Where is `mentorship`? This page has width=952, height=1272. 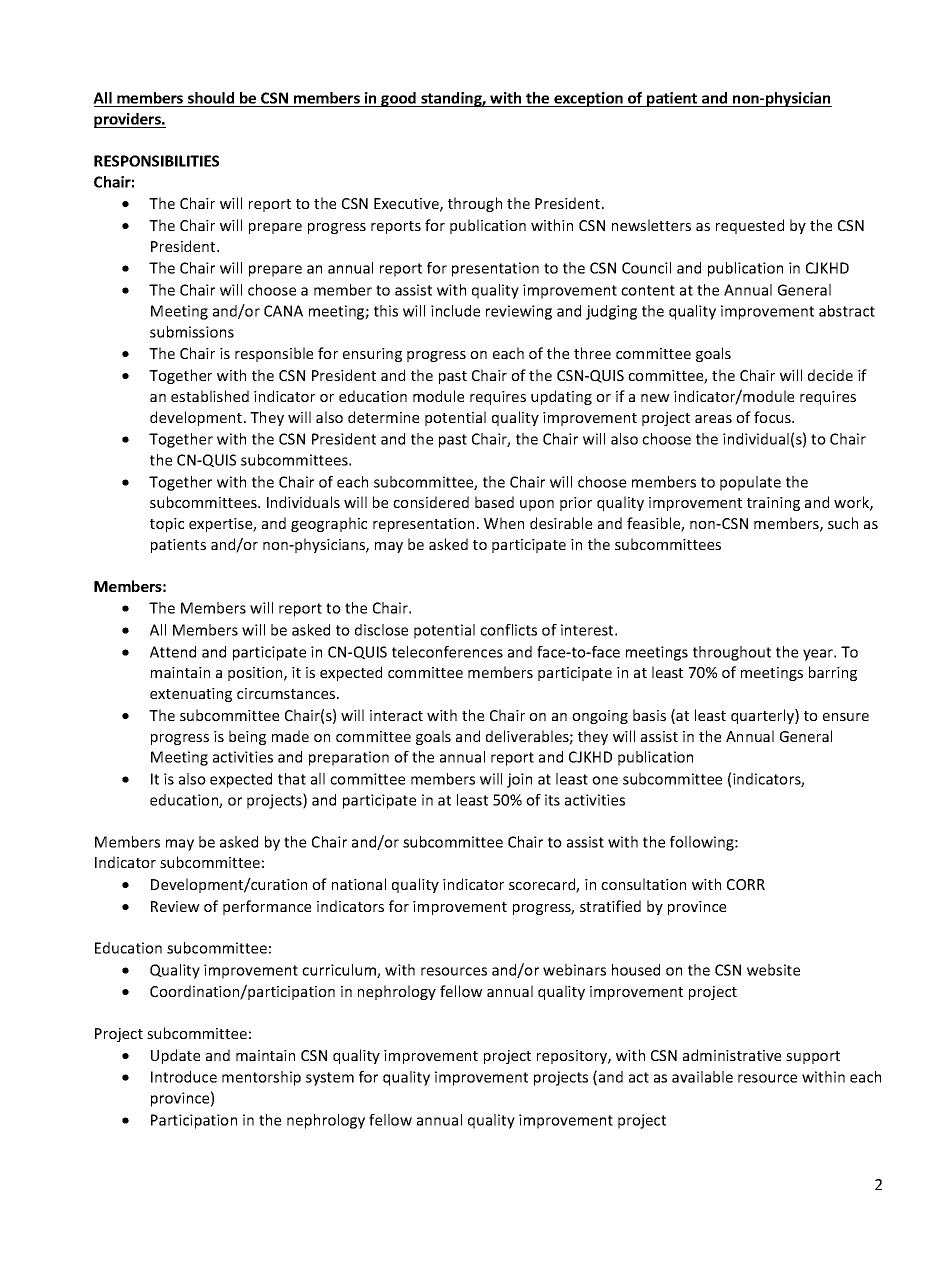
mentorship is located at coordinates (261, 1078).
